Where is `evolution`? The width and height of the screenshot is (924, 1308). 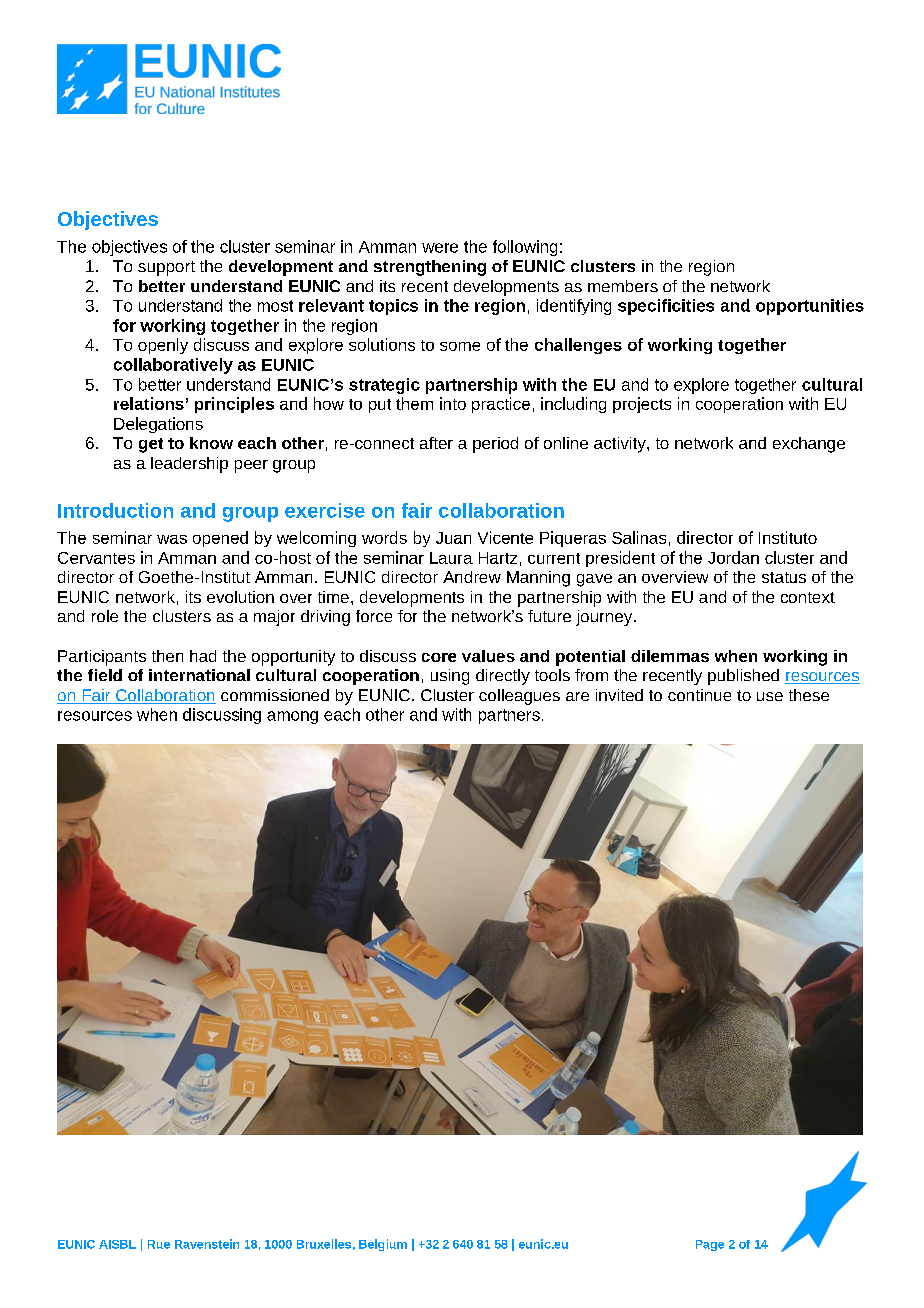
evolution is located at coordinates (240, 597).
